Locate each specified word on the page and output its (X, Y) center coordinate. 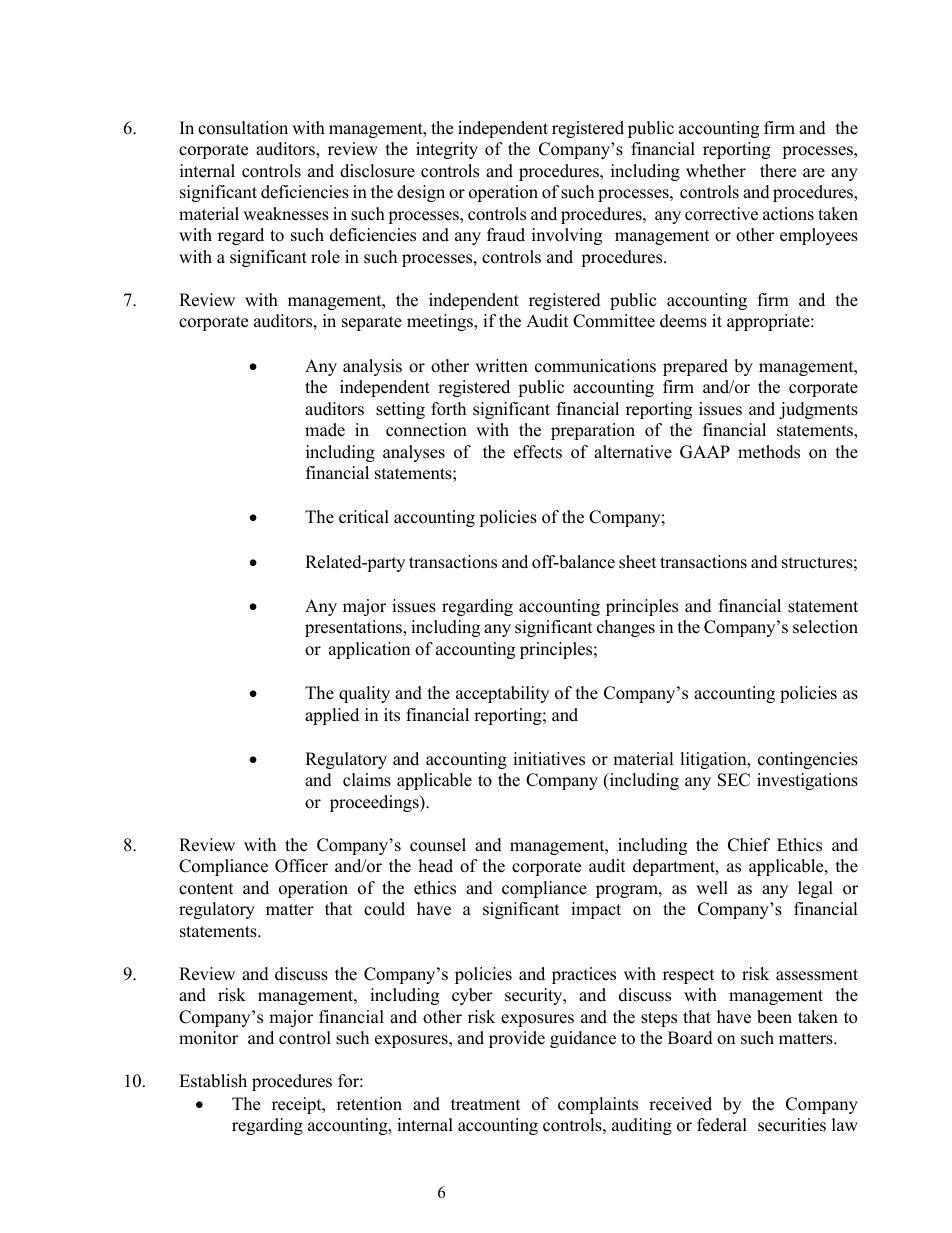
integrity (447, 150)
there (778, 171)
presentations (354, 628)
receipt (298, 1105)
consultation (243, 128)
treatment (486, 1105)
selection (825, 627)
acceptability (502, 694)
